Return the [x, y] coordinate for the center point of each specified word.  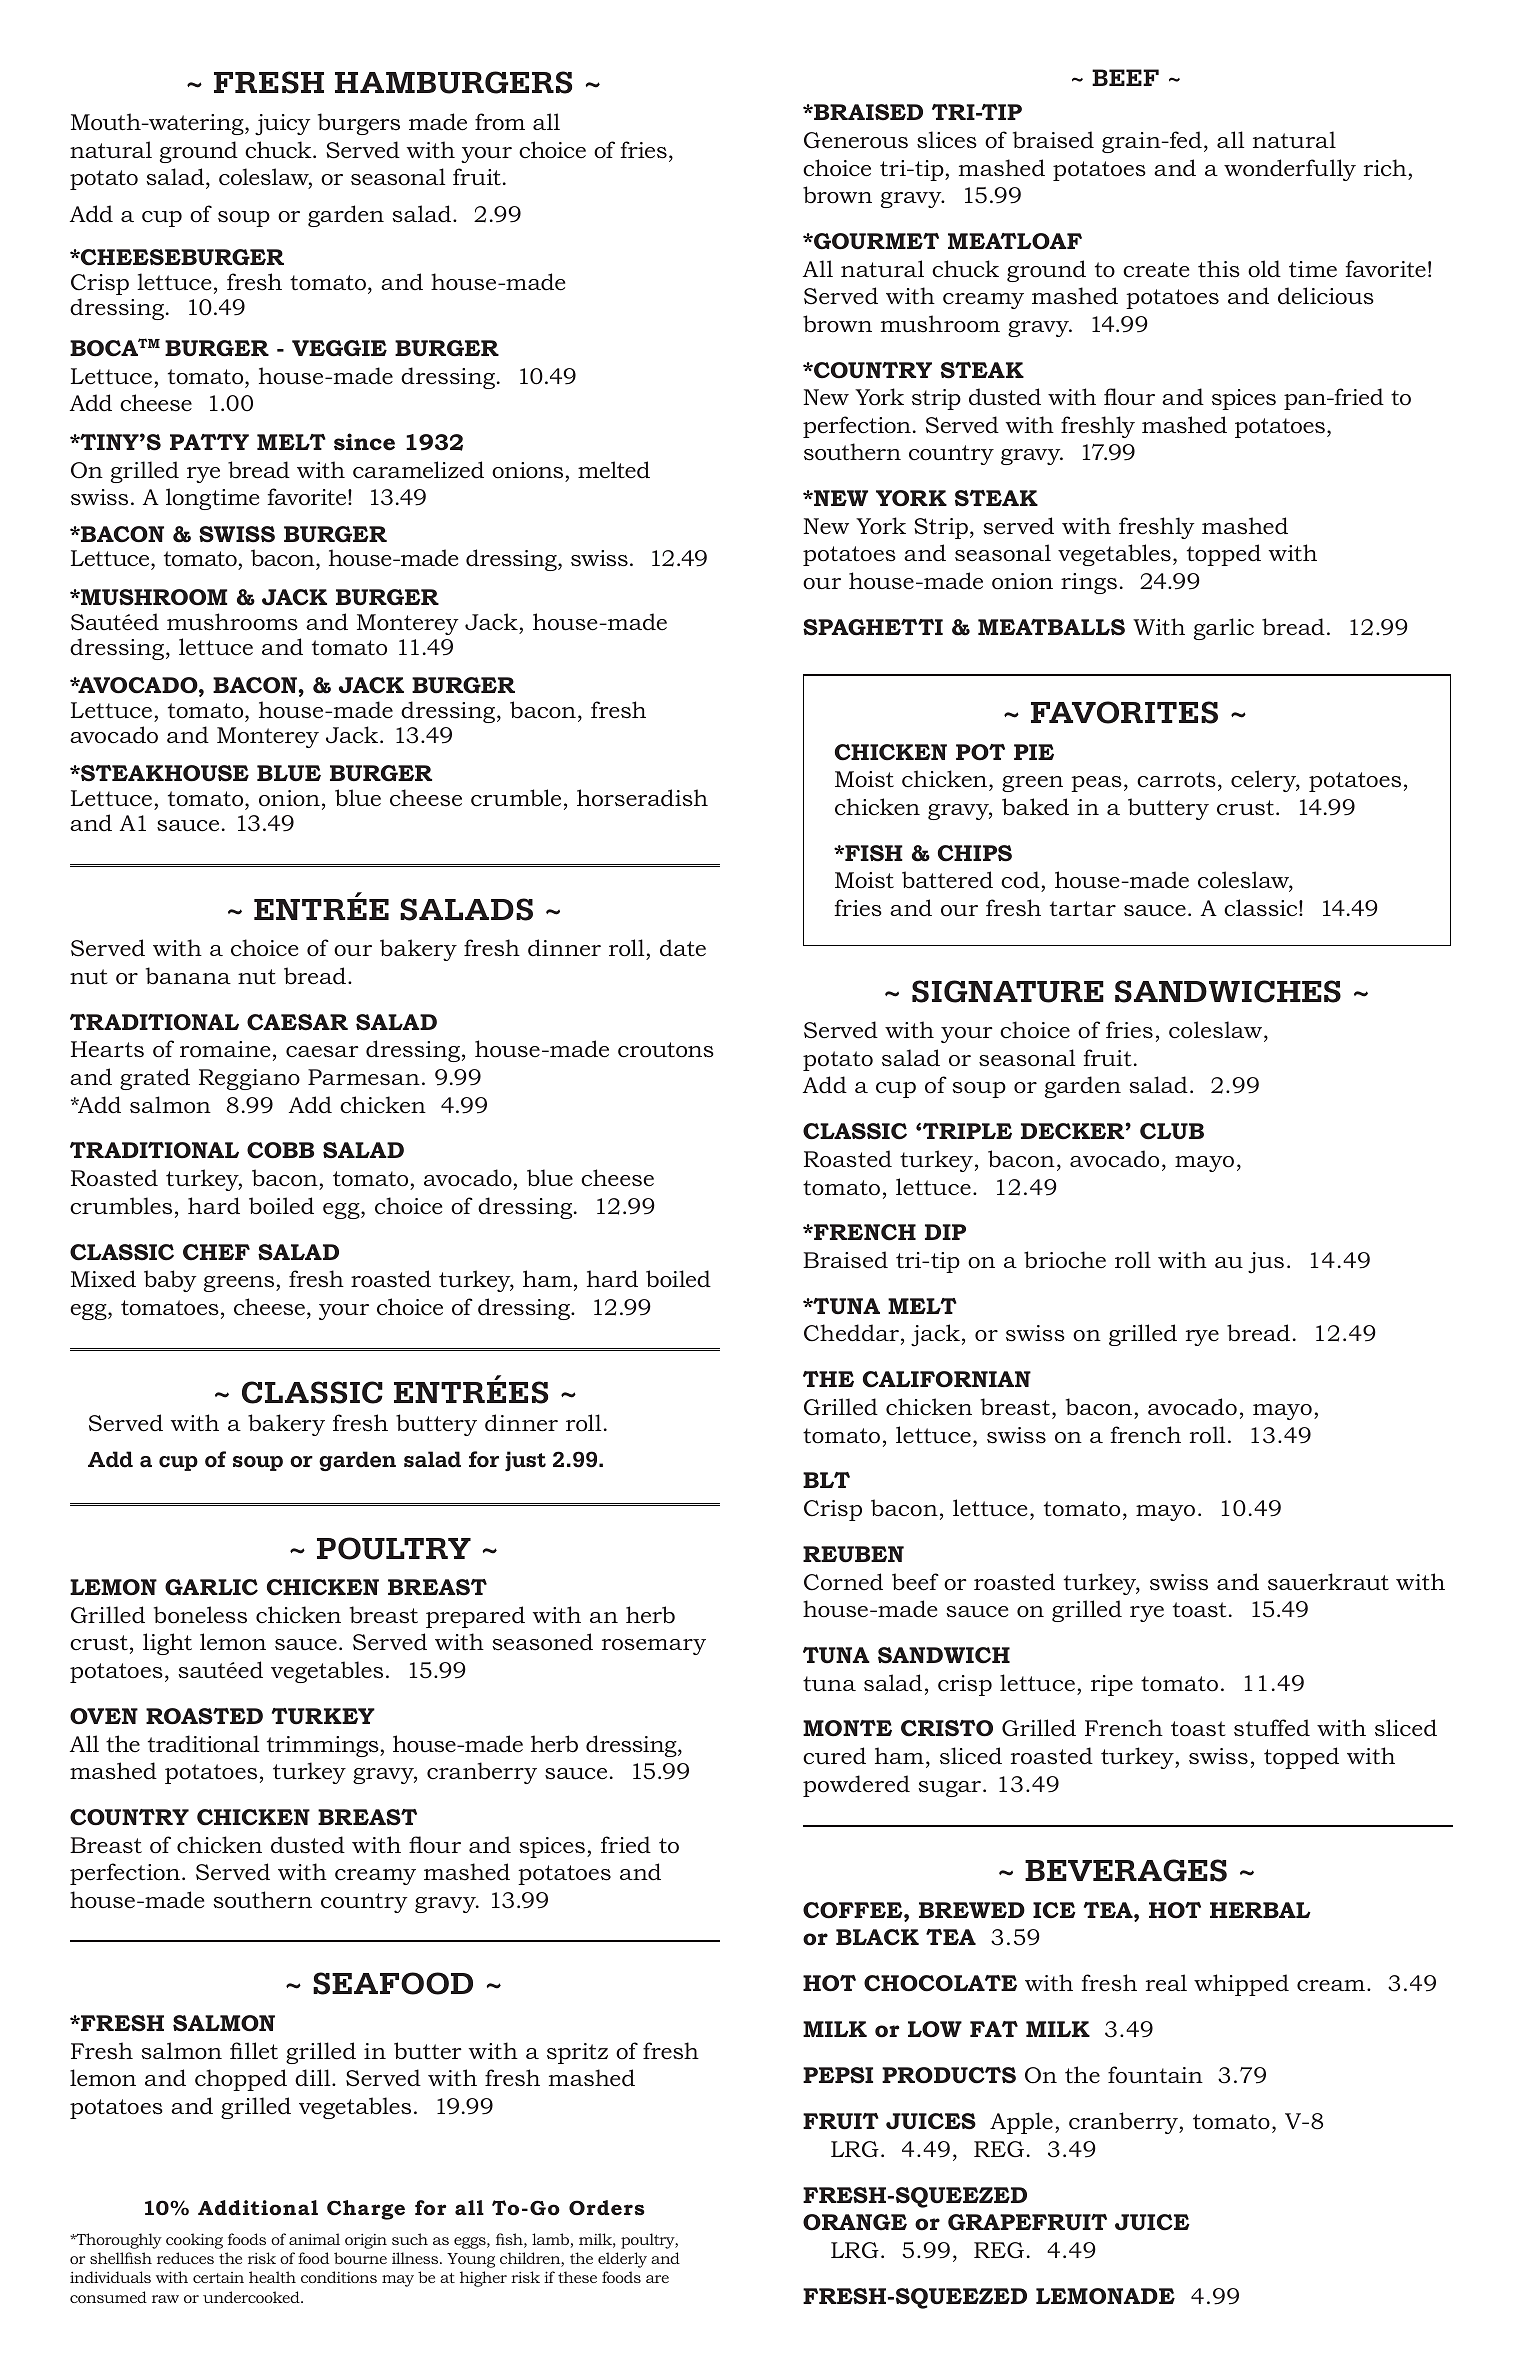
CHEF [216, 1252]
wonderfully [1290, 170]
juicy [283, 125]
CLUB [1172, 1131]
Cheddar [851, 1333]
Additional [258, 2208]
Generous [856, 140]
